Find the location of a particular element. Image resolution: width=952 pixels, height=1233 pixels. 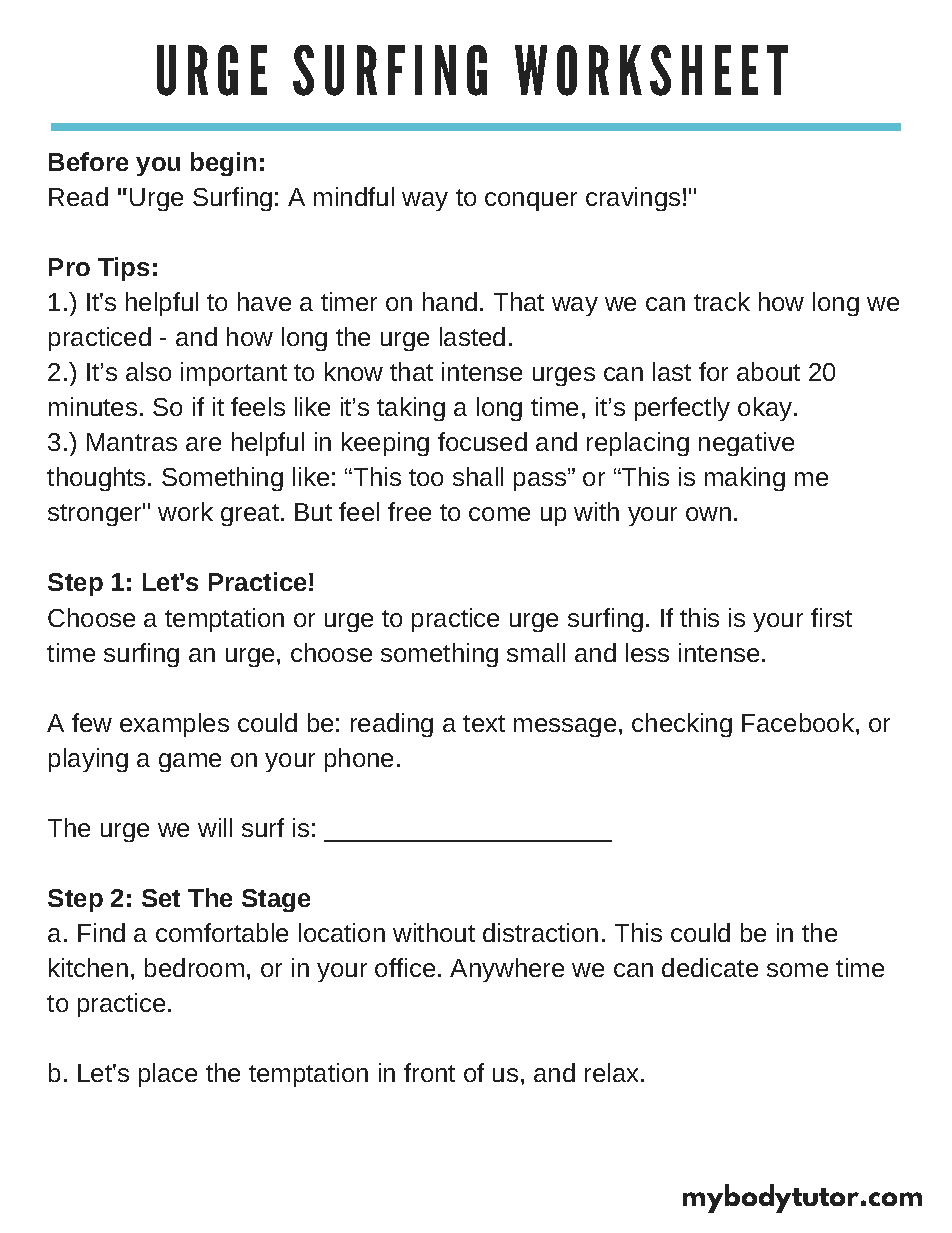

Mantras is located at coordinates (132, 442).
